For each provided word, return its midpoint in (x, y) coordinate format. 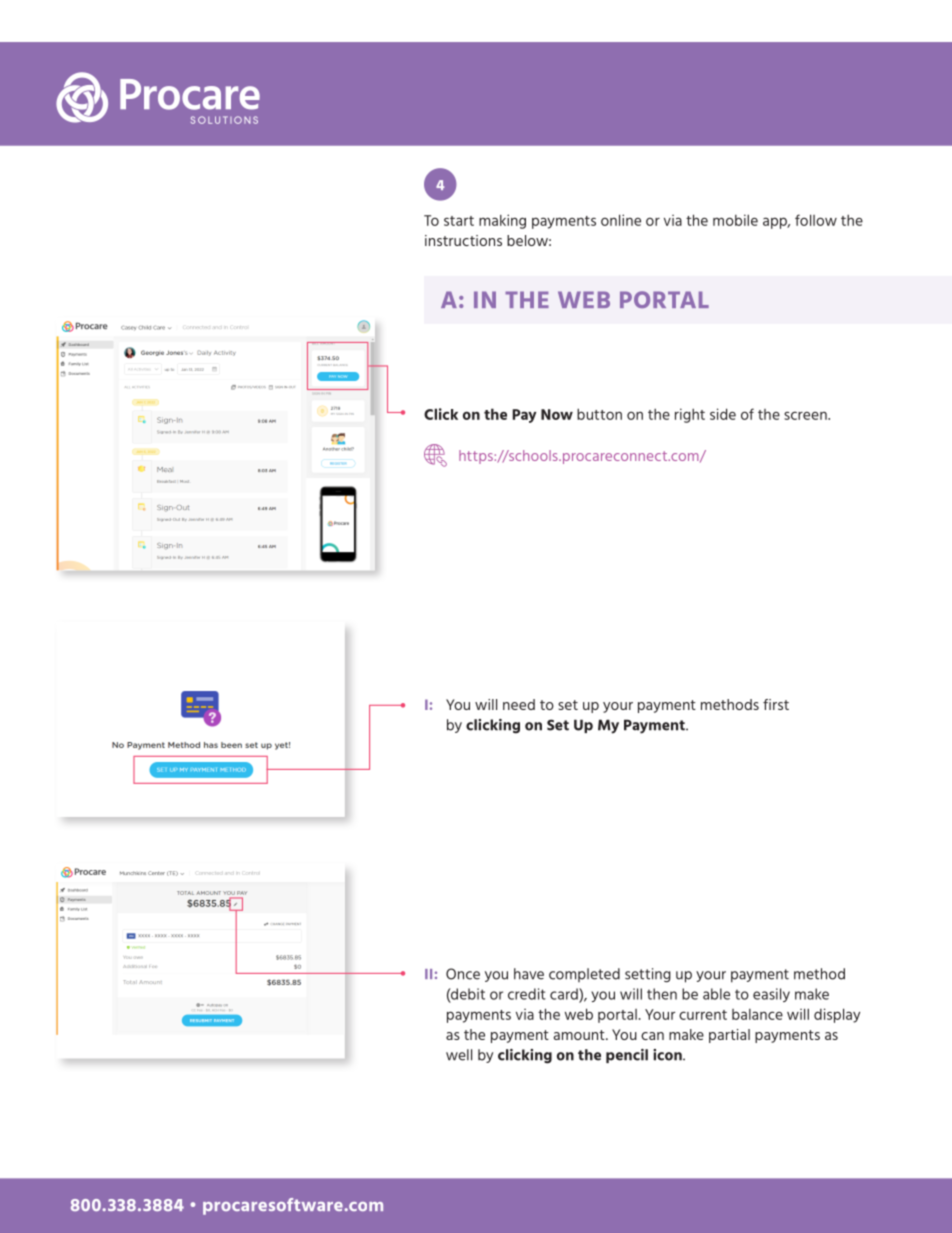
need (519, 704)
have (529, 974)
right (690, 415)
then (662, 994)
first (776, 704)
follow (816, 220)
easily (771, 995)
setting (648, 975)
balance (757, 1014)
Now (557, 414)
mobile (735, 220)
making (502, 221)
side (723, 414)
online (621, 220)
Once (463, 974)
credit (527, 994)
